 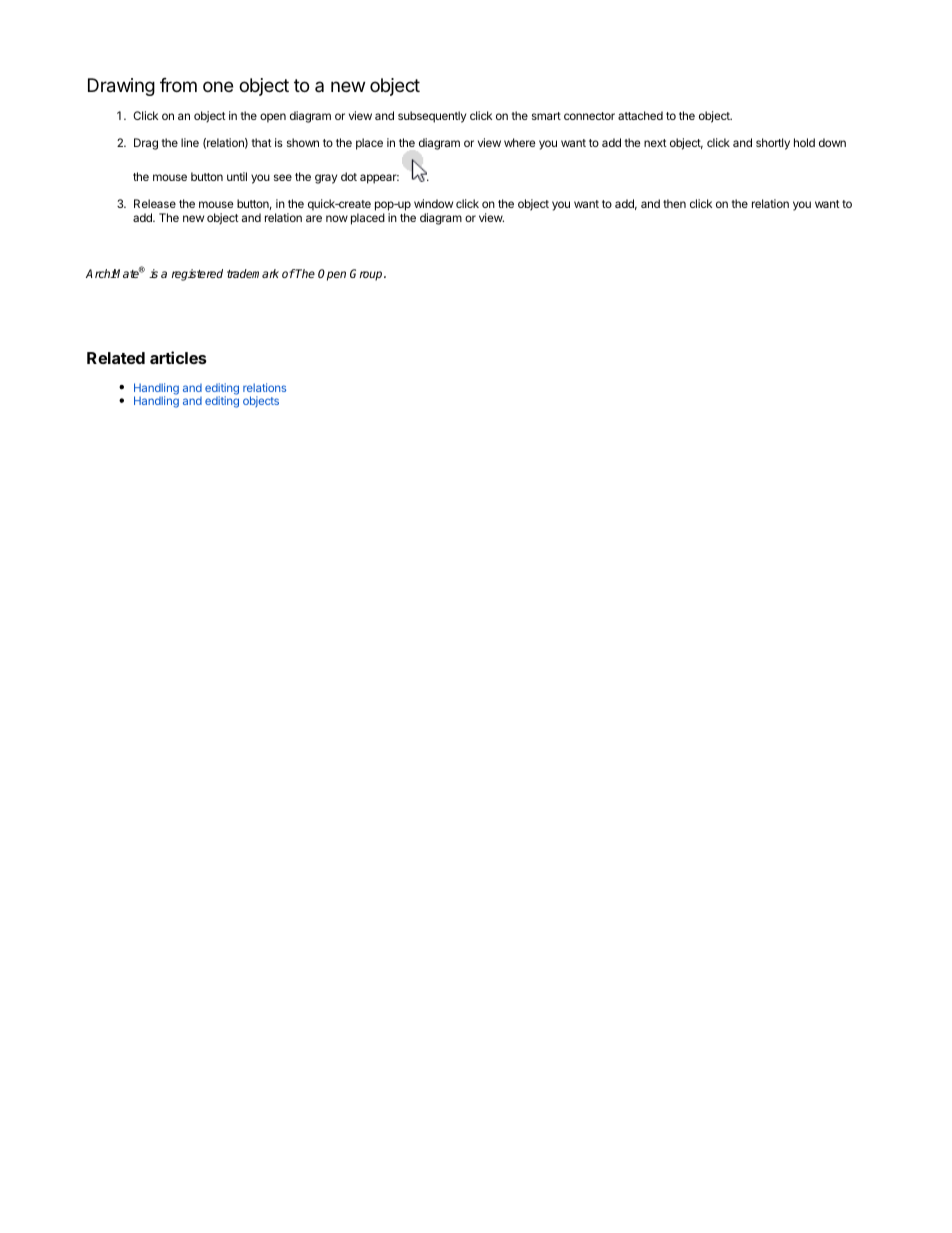 What do you see at coordinates (218, 86) in the screenshot?
I see `one` at bounding box center [218, 86].
